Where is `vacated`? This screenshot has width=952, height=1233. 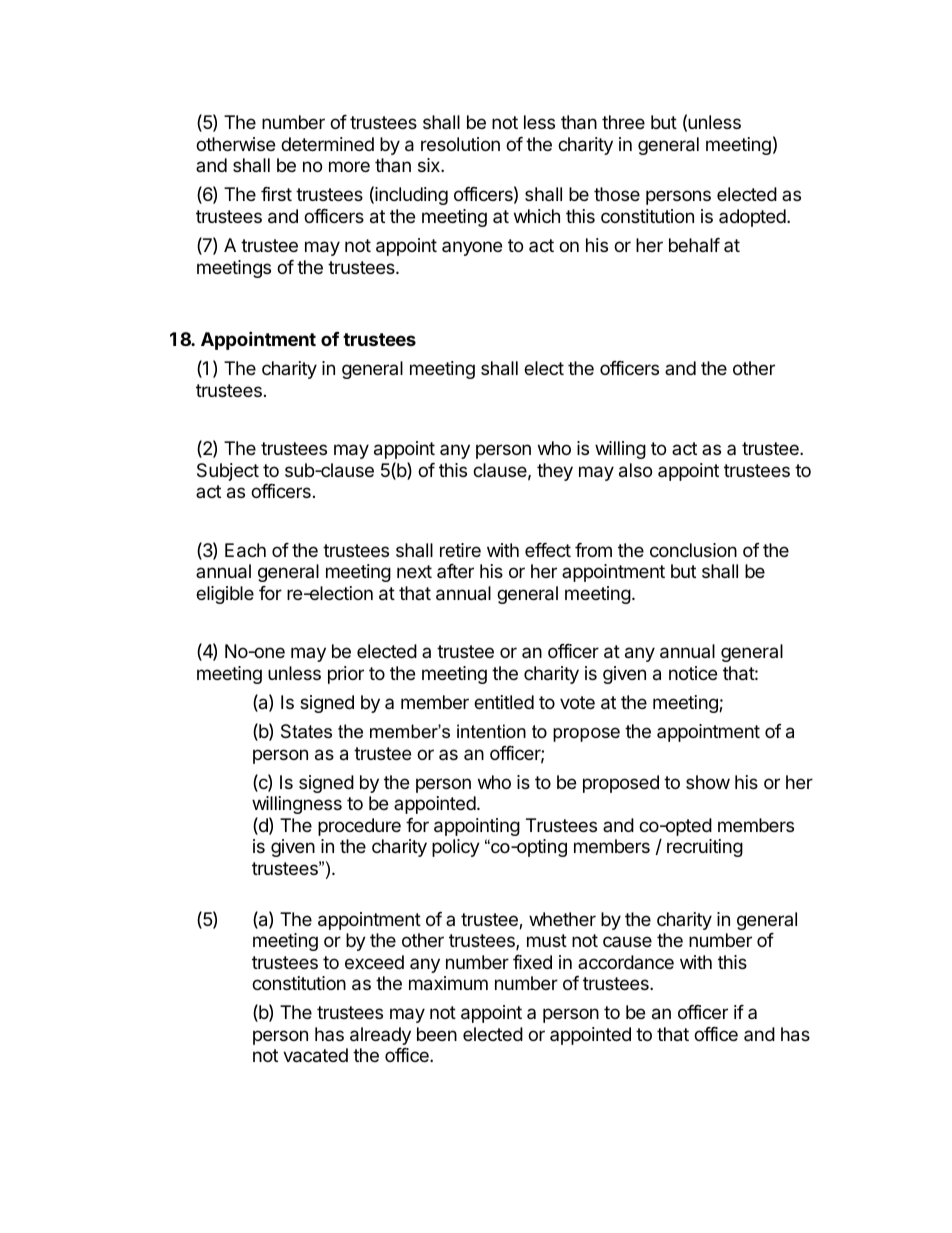
vacated is located at coordinates (315, 1055).
